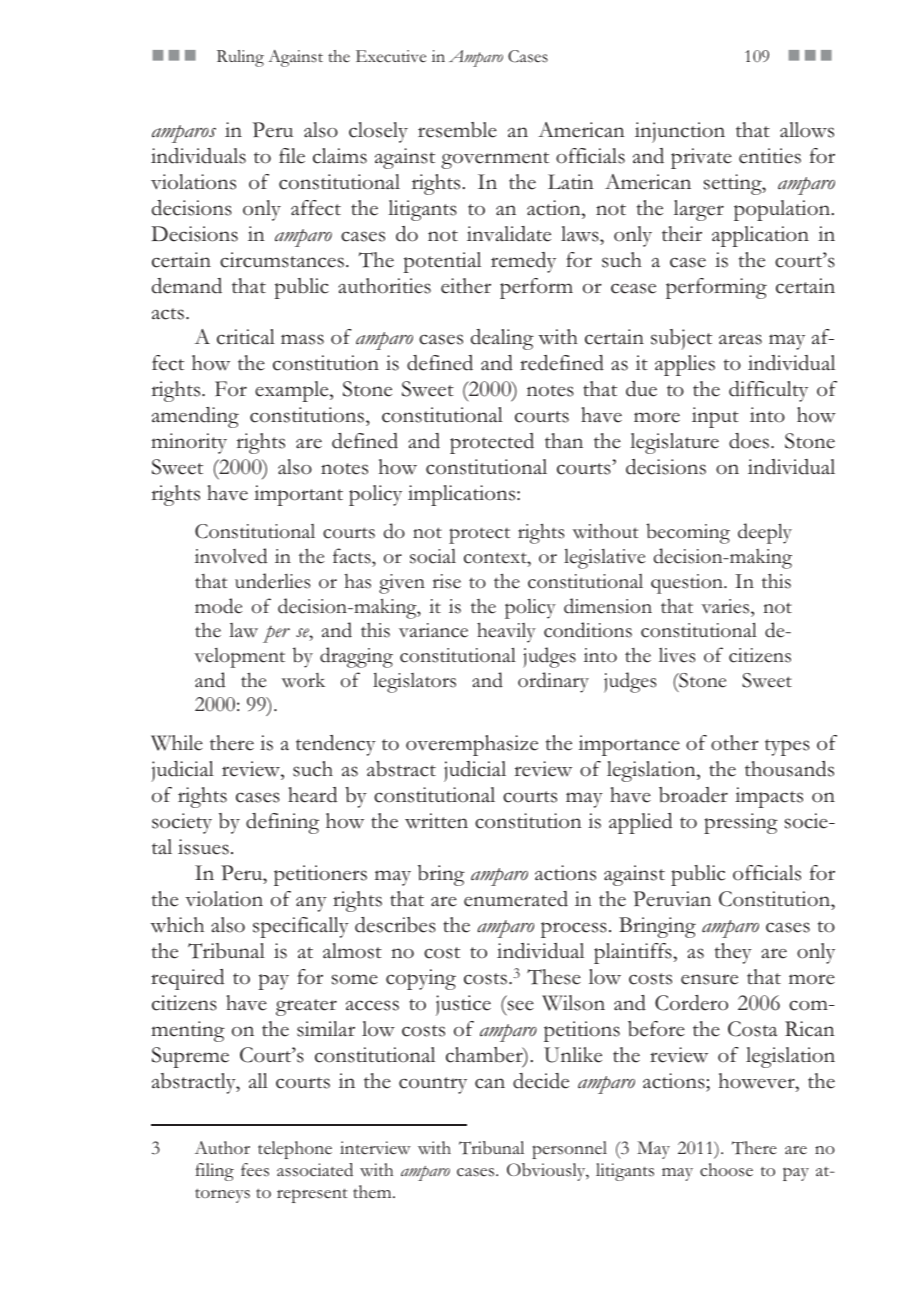 This document has width=924, height=1307. What do you see at coordinates (218, 606) in the document?
I see `mode` at bounding box center [218, 606].
